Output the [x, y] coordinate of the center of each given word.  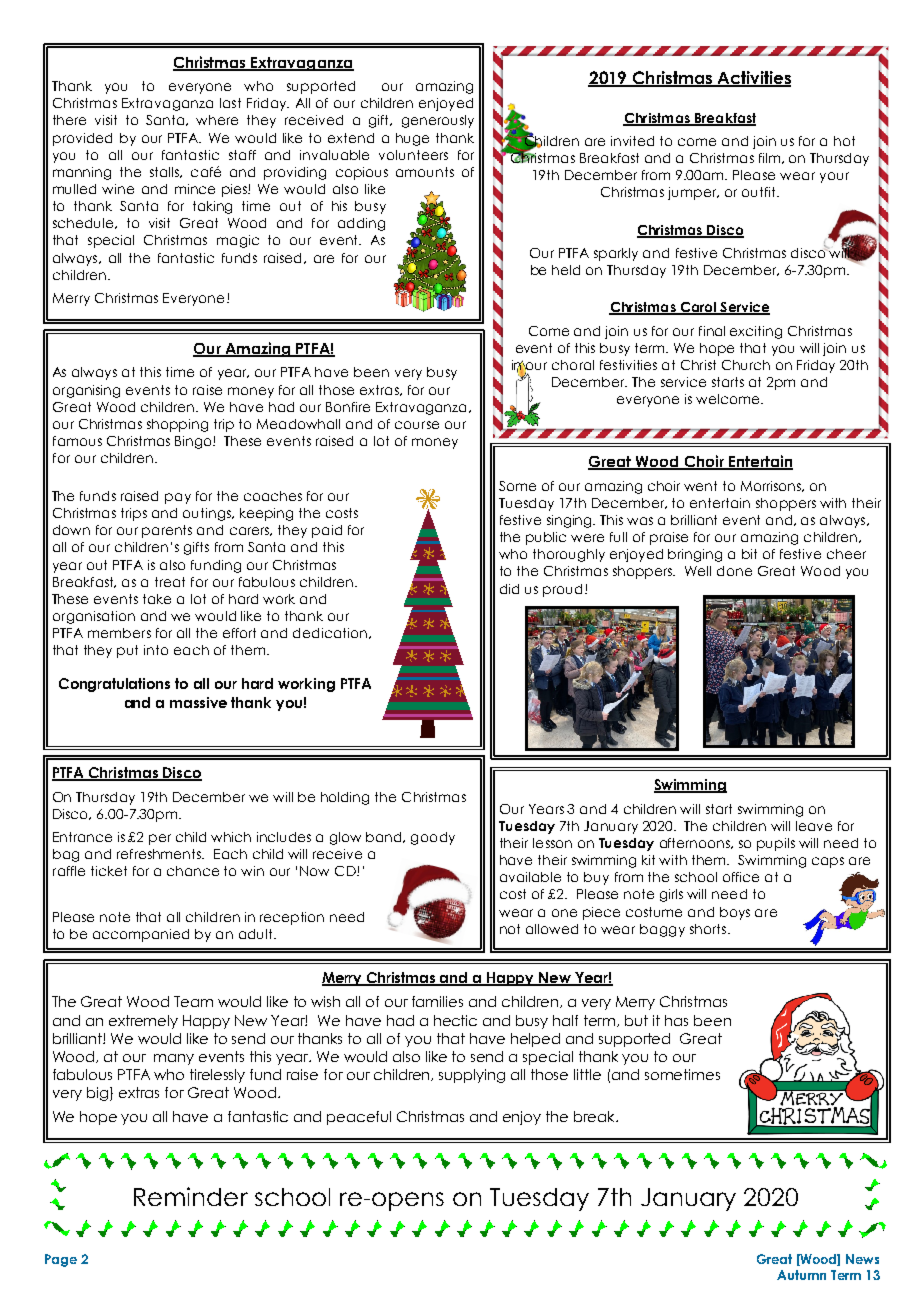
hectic [455, 1020]
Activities [753, 79]
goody [433, 838]
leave [814, 826]
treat [170, 582]
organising [86, 391]
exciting [756, 332]
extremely [143, 1022]
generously [438, 121]
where [217, 120]
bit [749, 554]
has [676, 1020]
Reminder [191, 1196]
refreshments [160, 854]
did [509, 589]
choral [573, 365]
